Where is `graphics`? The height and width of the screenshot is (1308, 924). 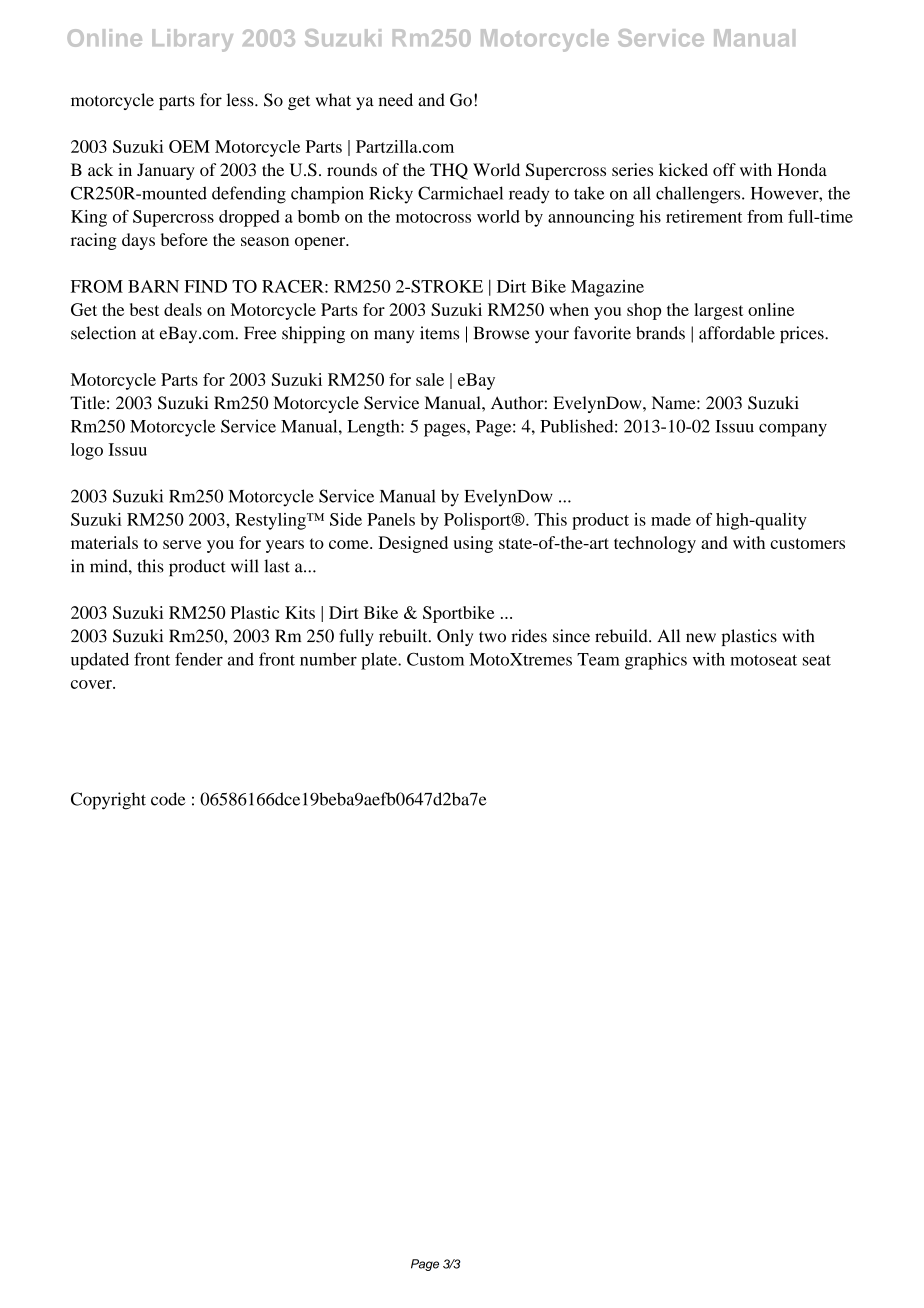
graphics is located at coordinates (656, 661).
